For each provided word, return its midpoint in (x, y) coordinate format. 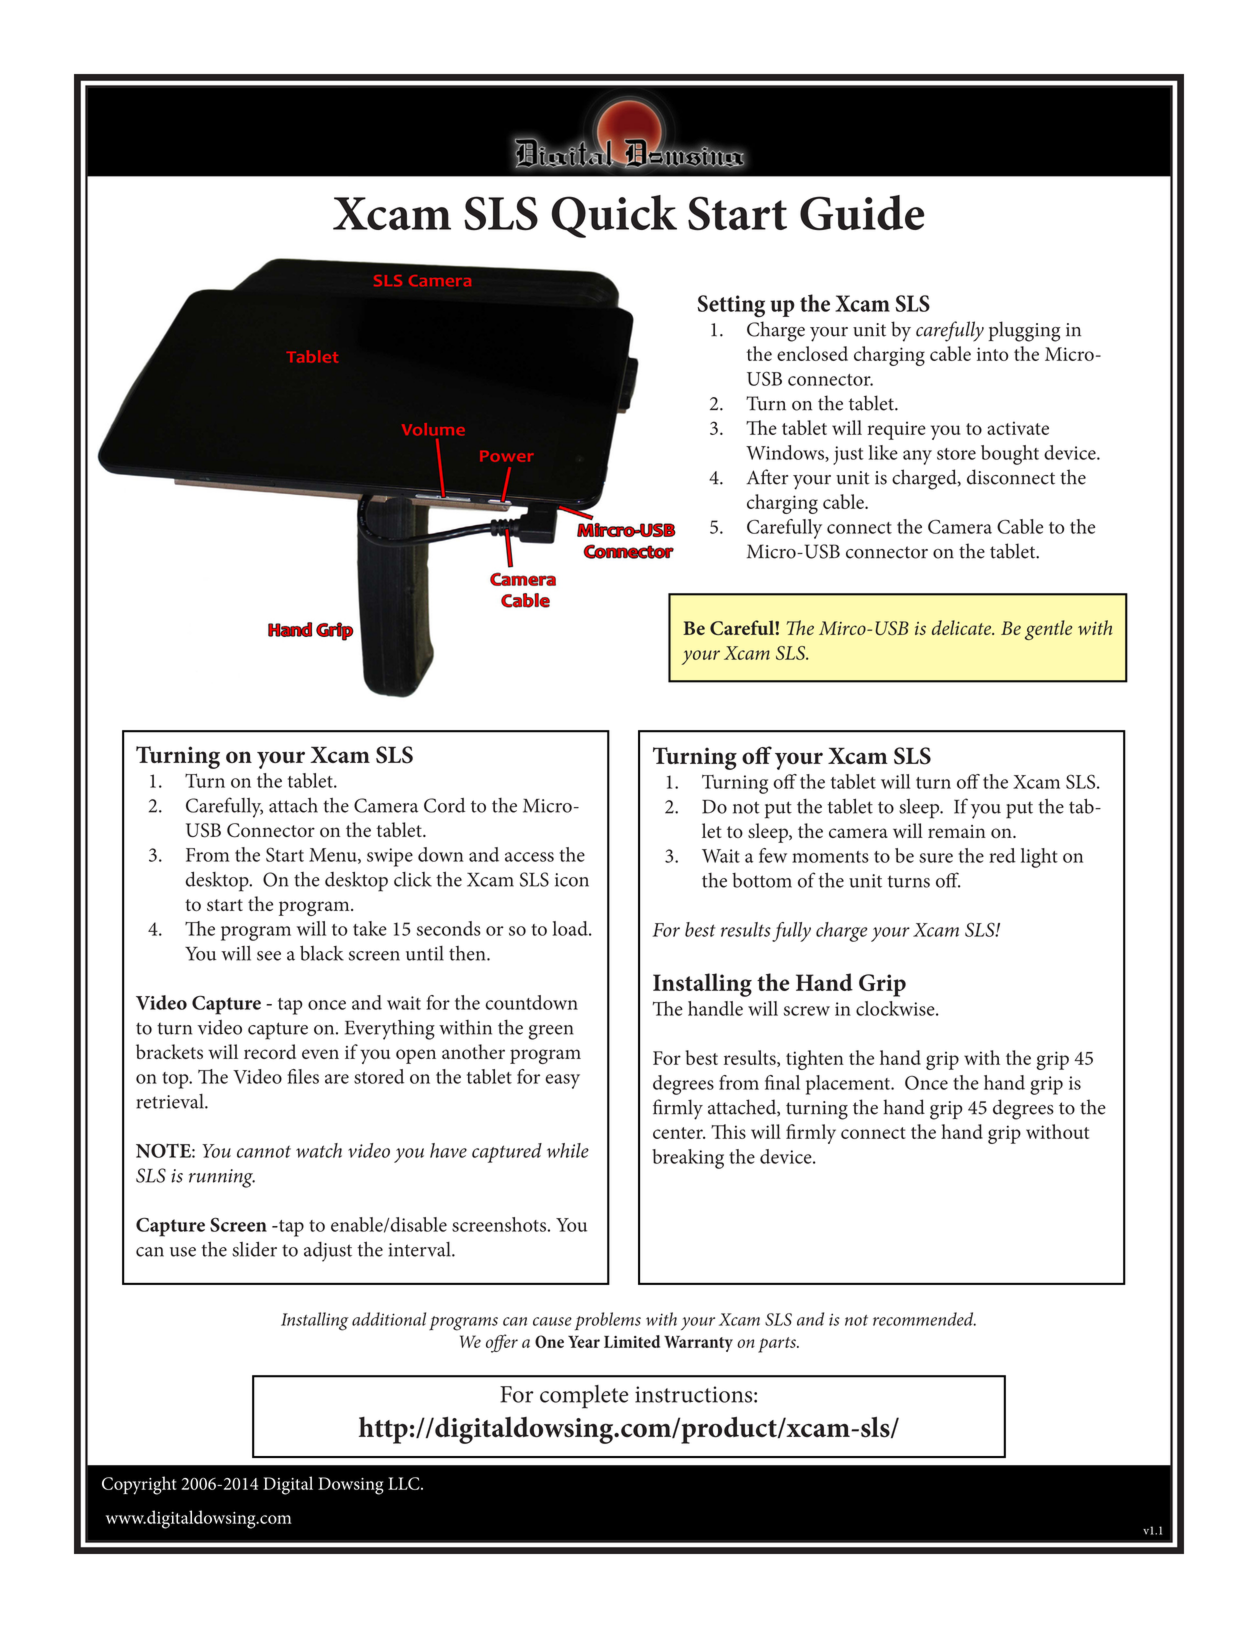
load (571, 928)
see (269, 956)
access (529, 857)
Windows (786, 453)
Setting (731, 306)
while (568, 1150)
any (917, 457)
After (767, 477)
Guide (862, 213)
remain (957, 831)
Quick (614, 216)
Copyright (139, 1485)
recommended (924, 1319)
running (222, 1178)
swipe (390, 857)
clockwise (896, 1008)
